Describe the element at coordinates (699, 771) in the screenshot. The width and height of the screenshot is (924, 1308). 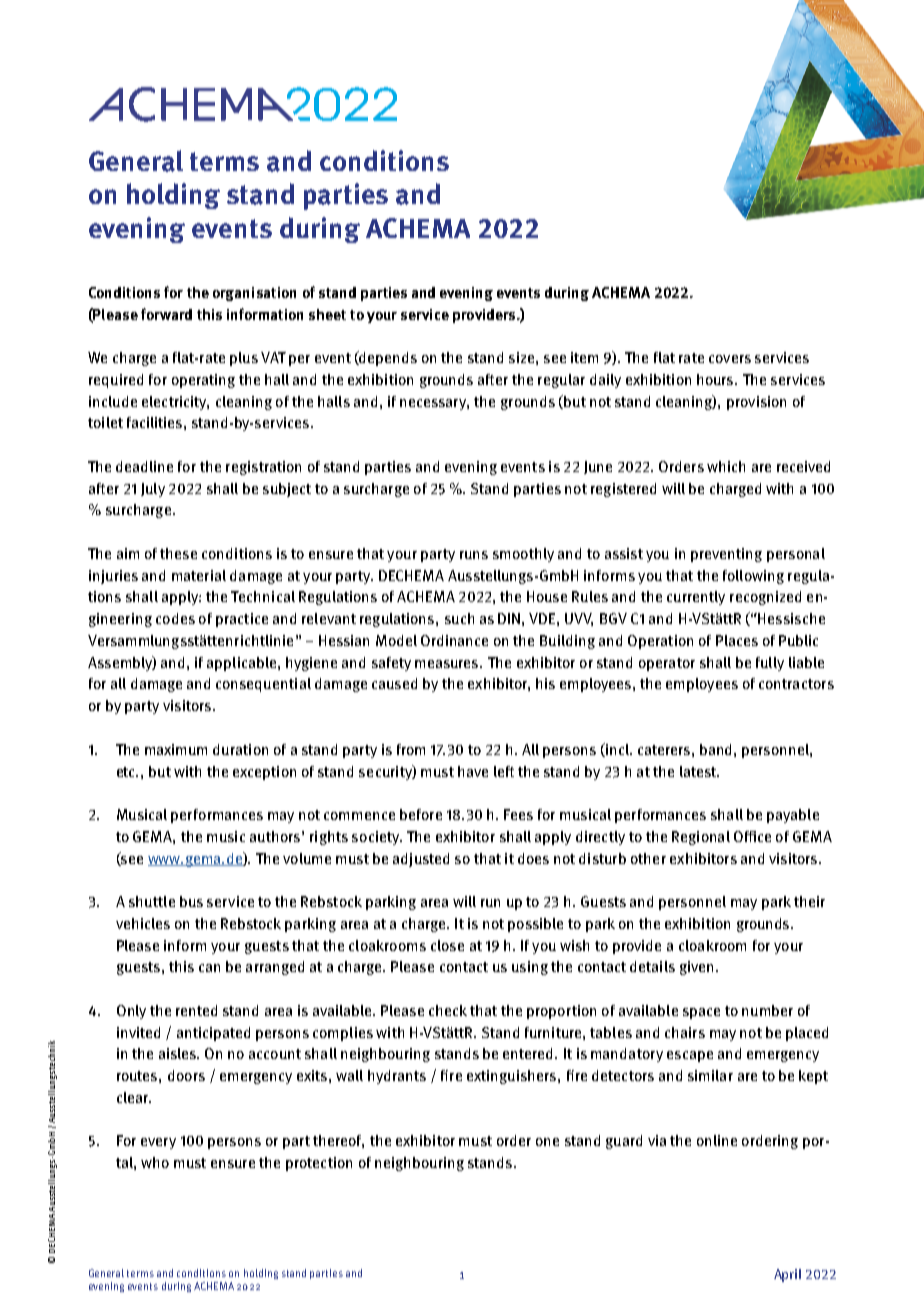
I see `latest` at that location.
